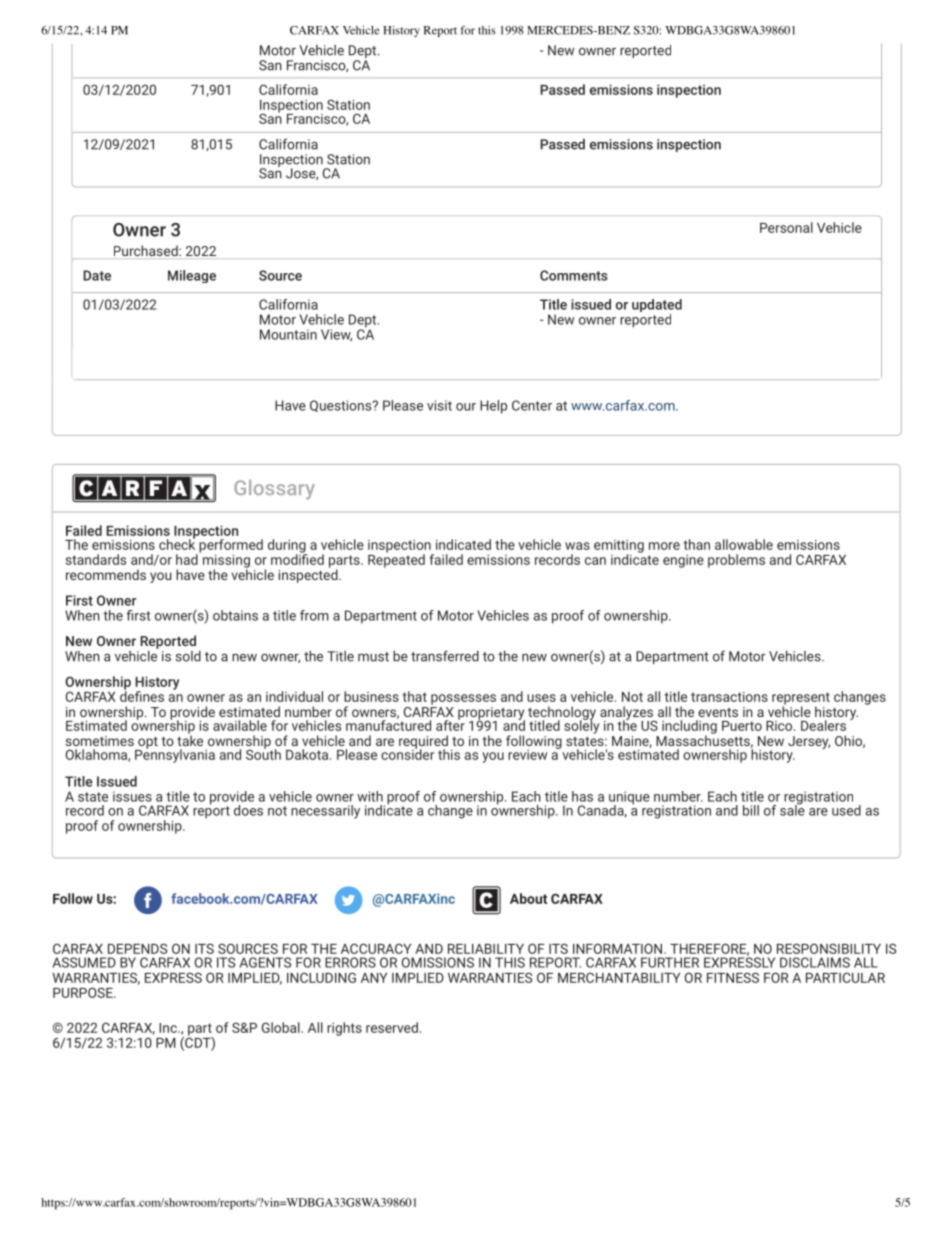  Describe the element at coordinates (84, 992) in the screenshot. I see `PURPOSE` at that location.
